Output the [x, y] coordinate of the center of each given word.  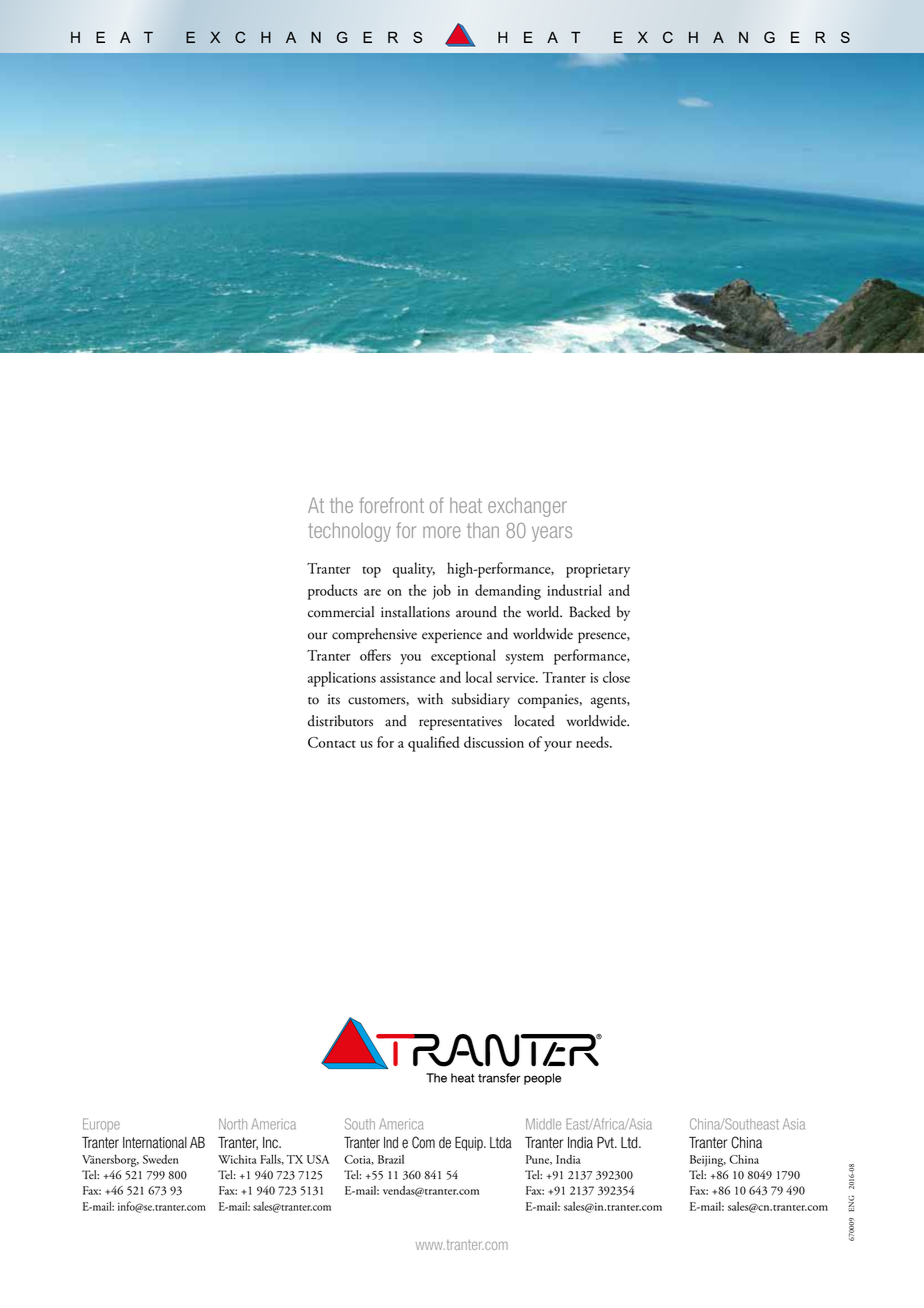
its [334, 699]
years [552, 534]
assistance [408, 678]
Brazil [391, 1159]
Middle [543, 1124]
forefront [392, 505]
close [616, 677]
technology [350, 532]
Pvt [606, 1142]
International [155, 1143]
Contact [332, 742]
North [233, 1124]
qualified [434, 744]
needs [593, 742]
